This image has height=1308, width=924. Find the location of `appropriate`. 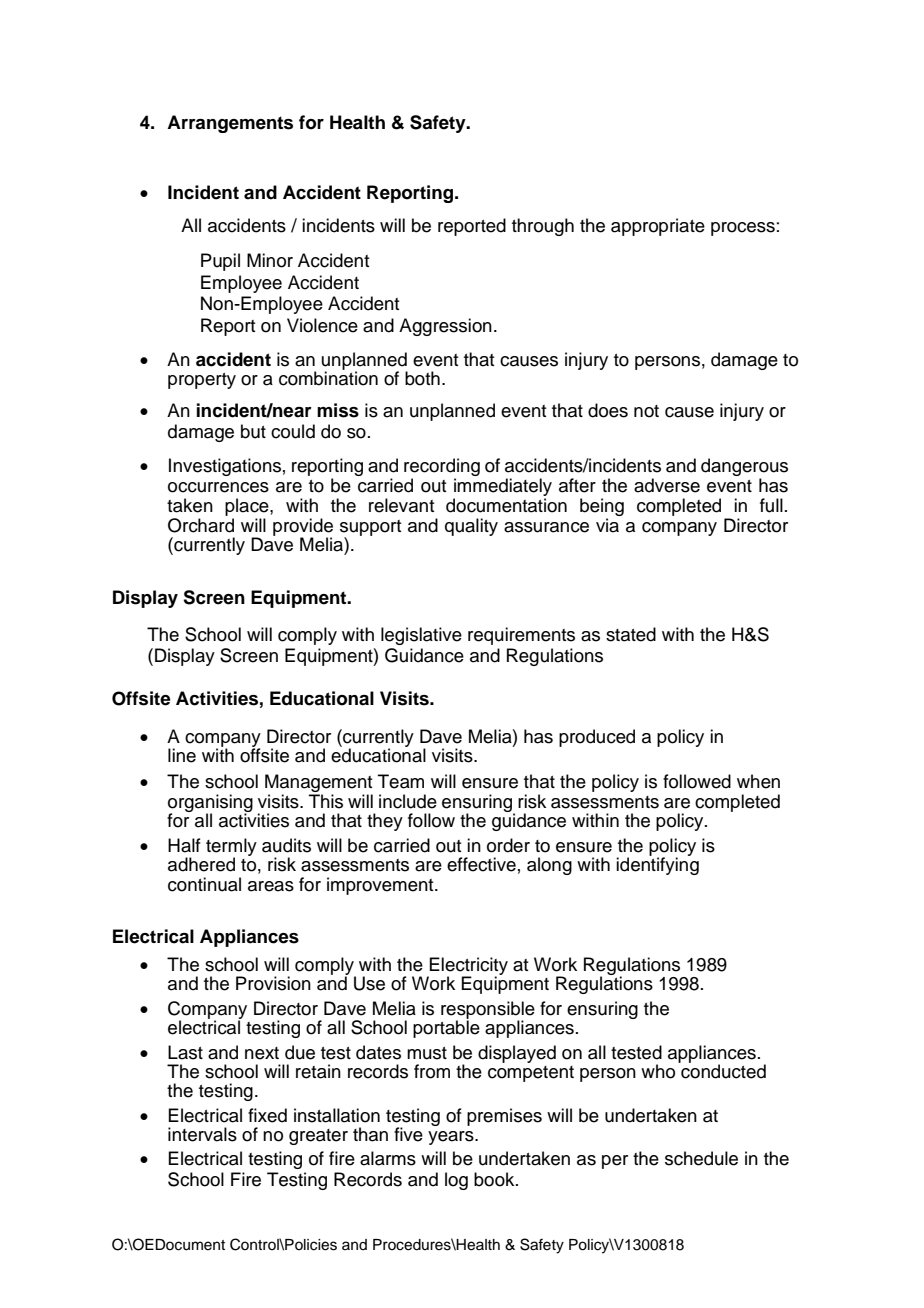

appropriate is located at coordinates (658, 227).
